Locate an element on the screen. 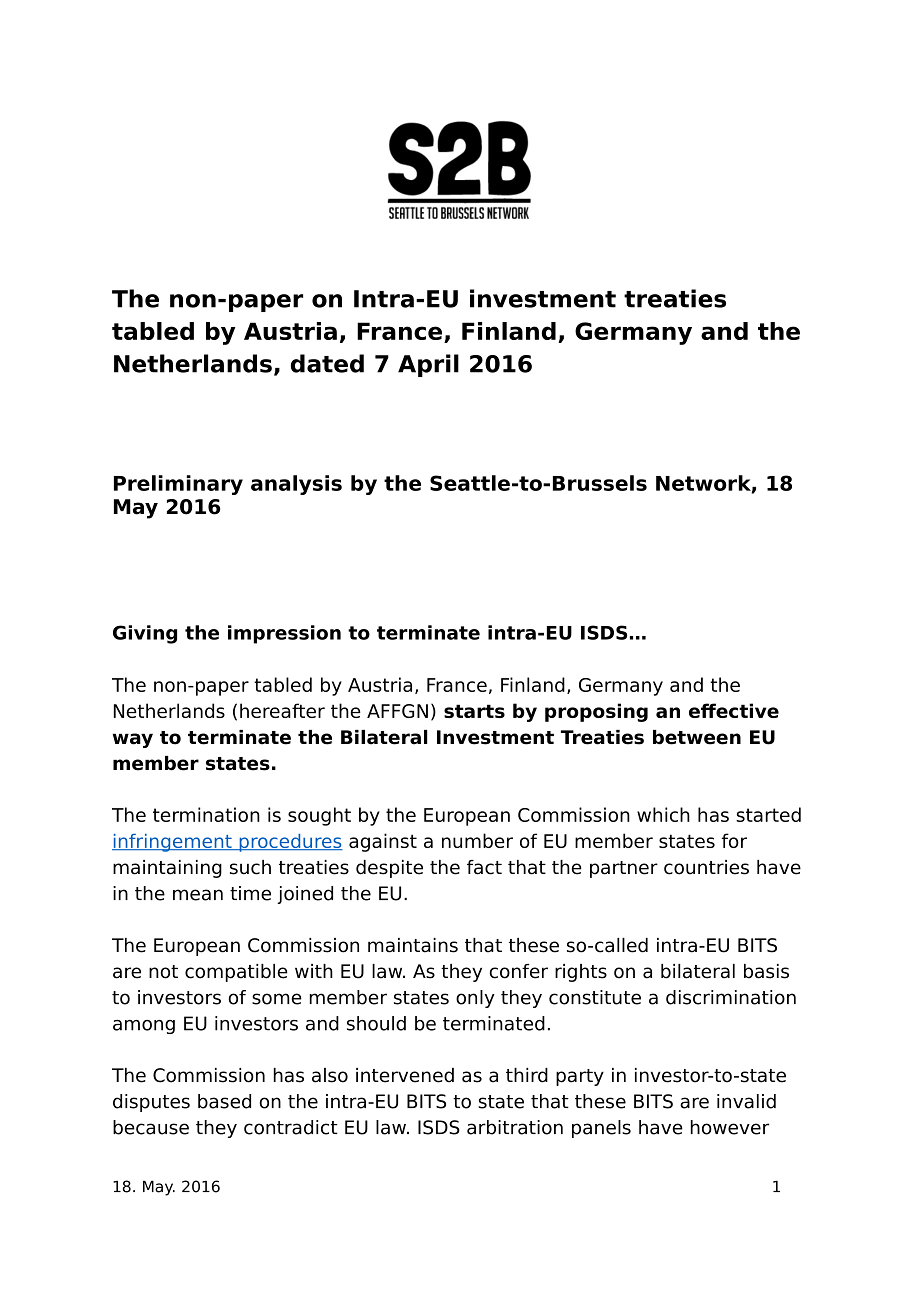 The height and width of the screenshot is (1308, 924). based is located at coordinates (224, 1101).
